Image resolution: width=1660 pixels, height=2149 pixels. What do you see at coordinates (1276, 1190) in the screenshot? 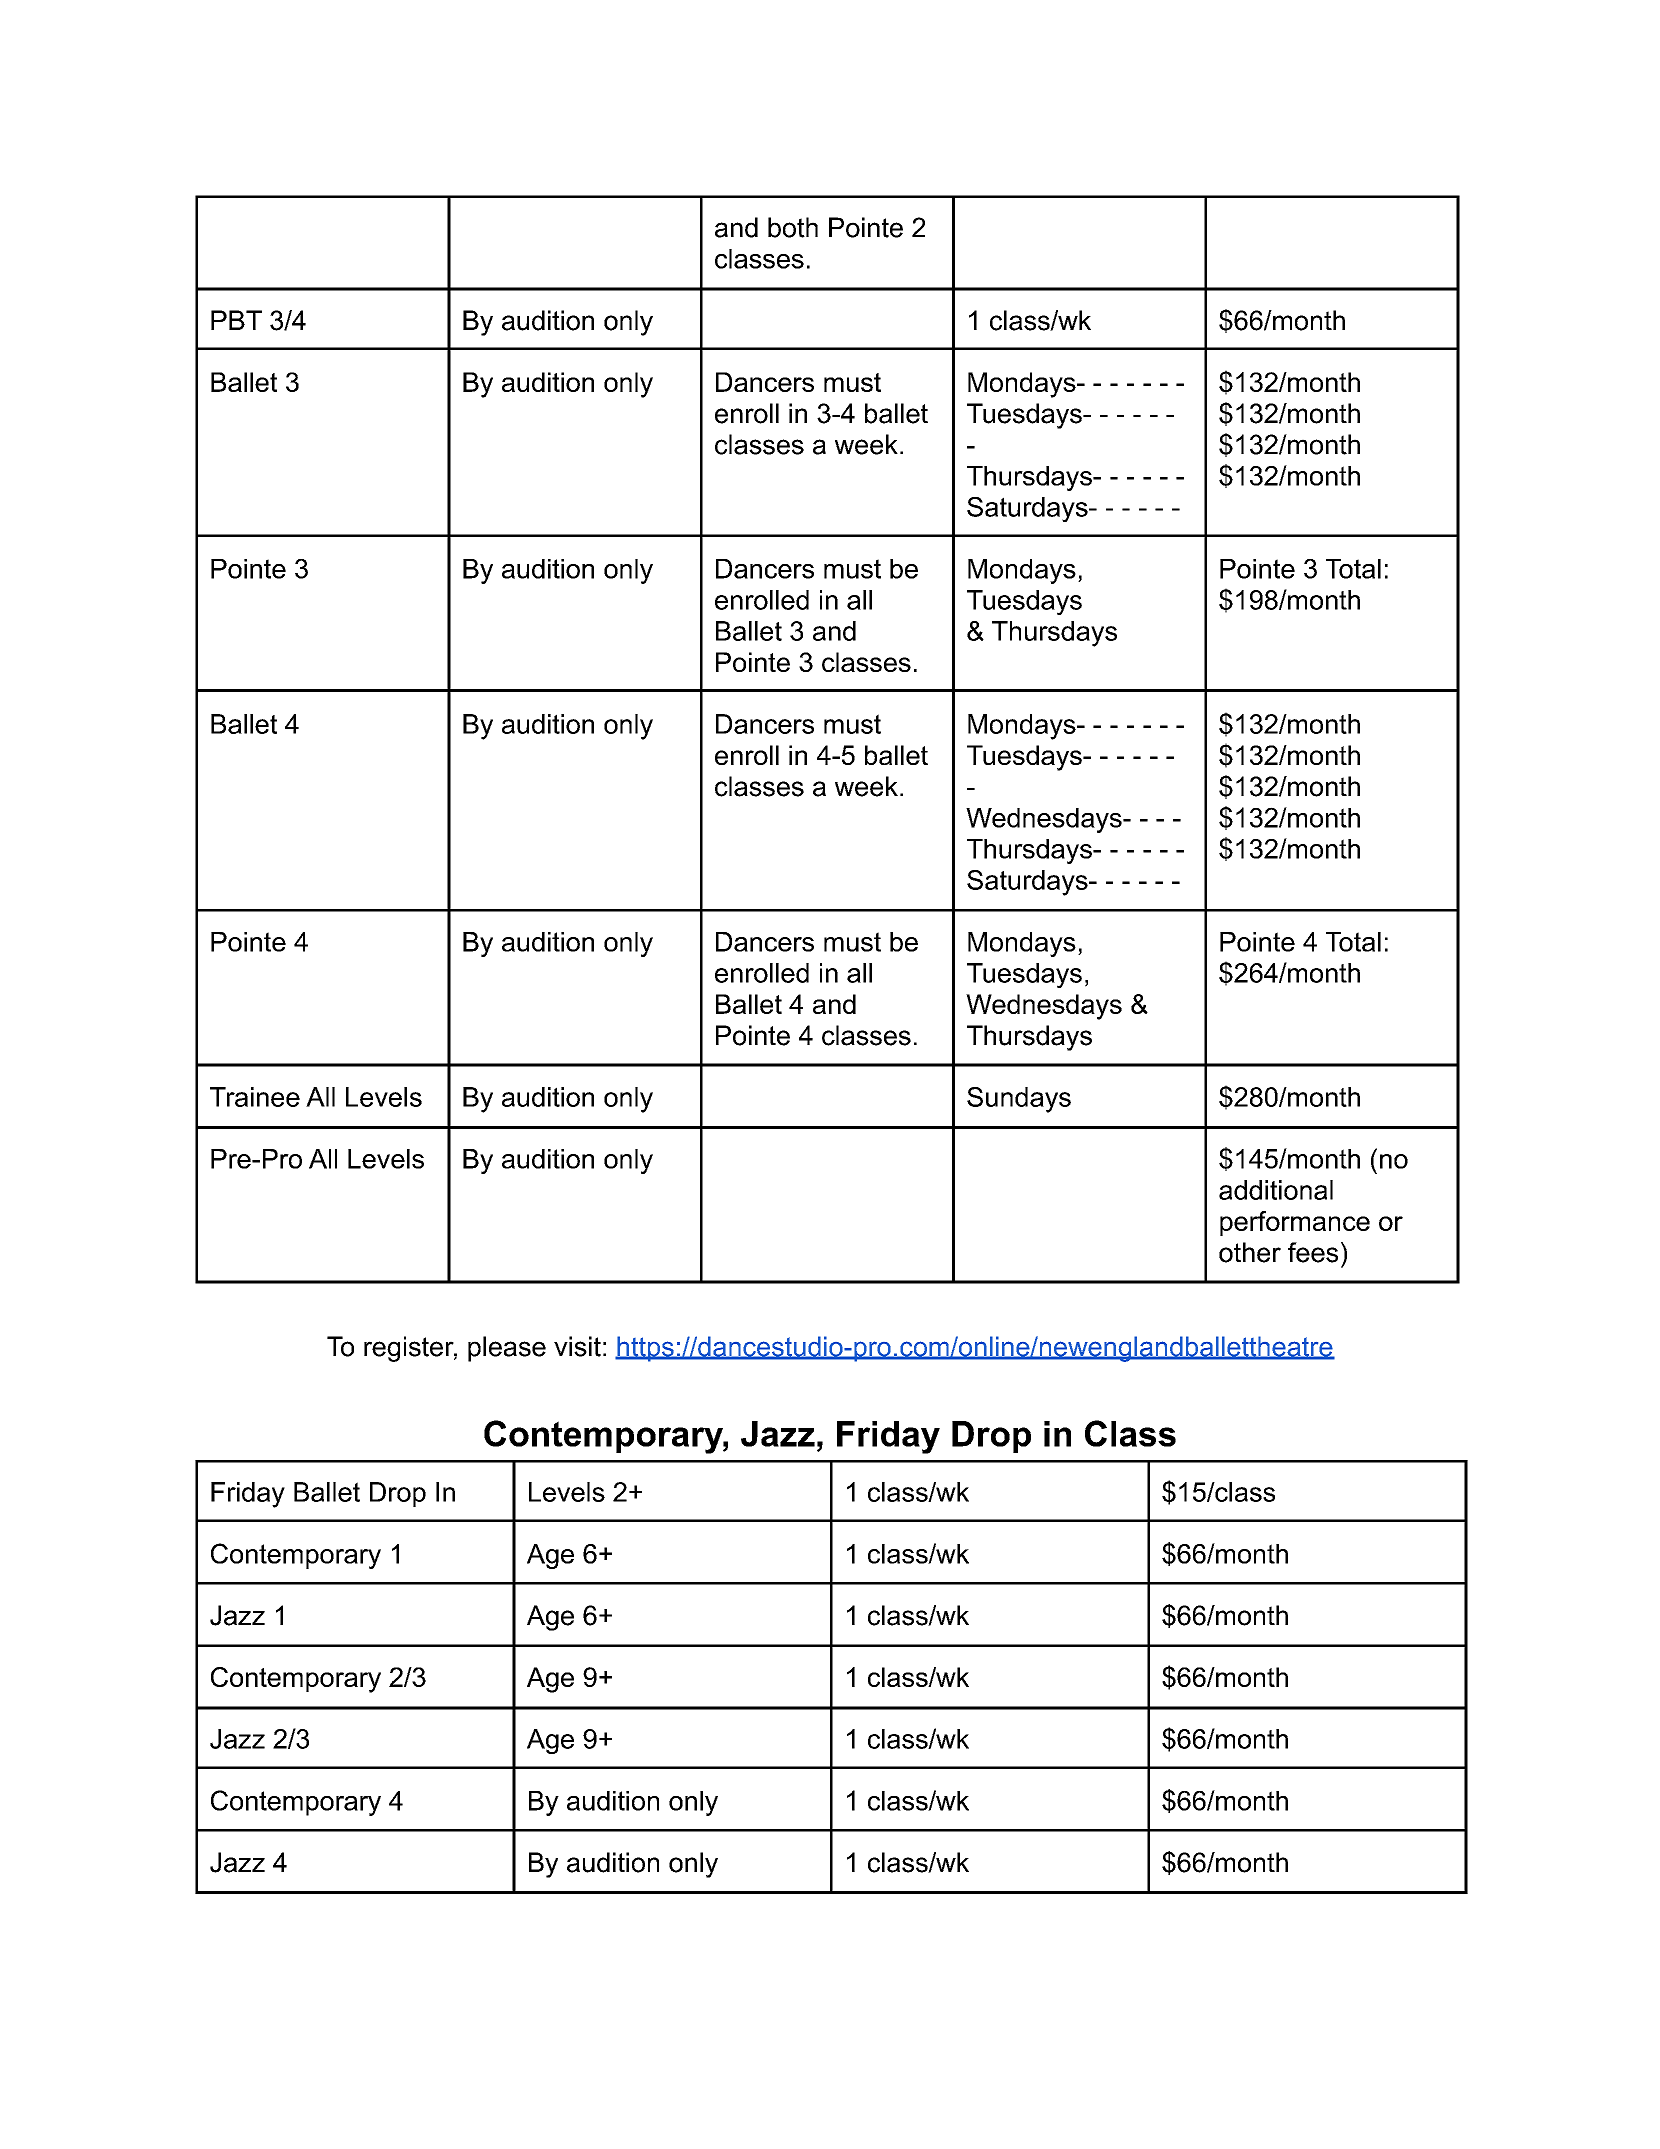
I see `additional` at bounding box center [1276, 1190].
